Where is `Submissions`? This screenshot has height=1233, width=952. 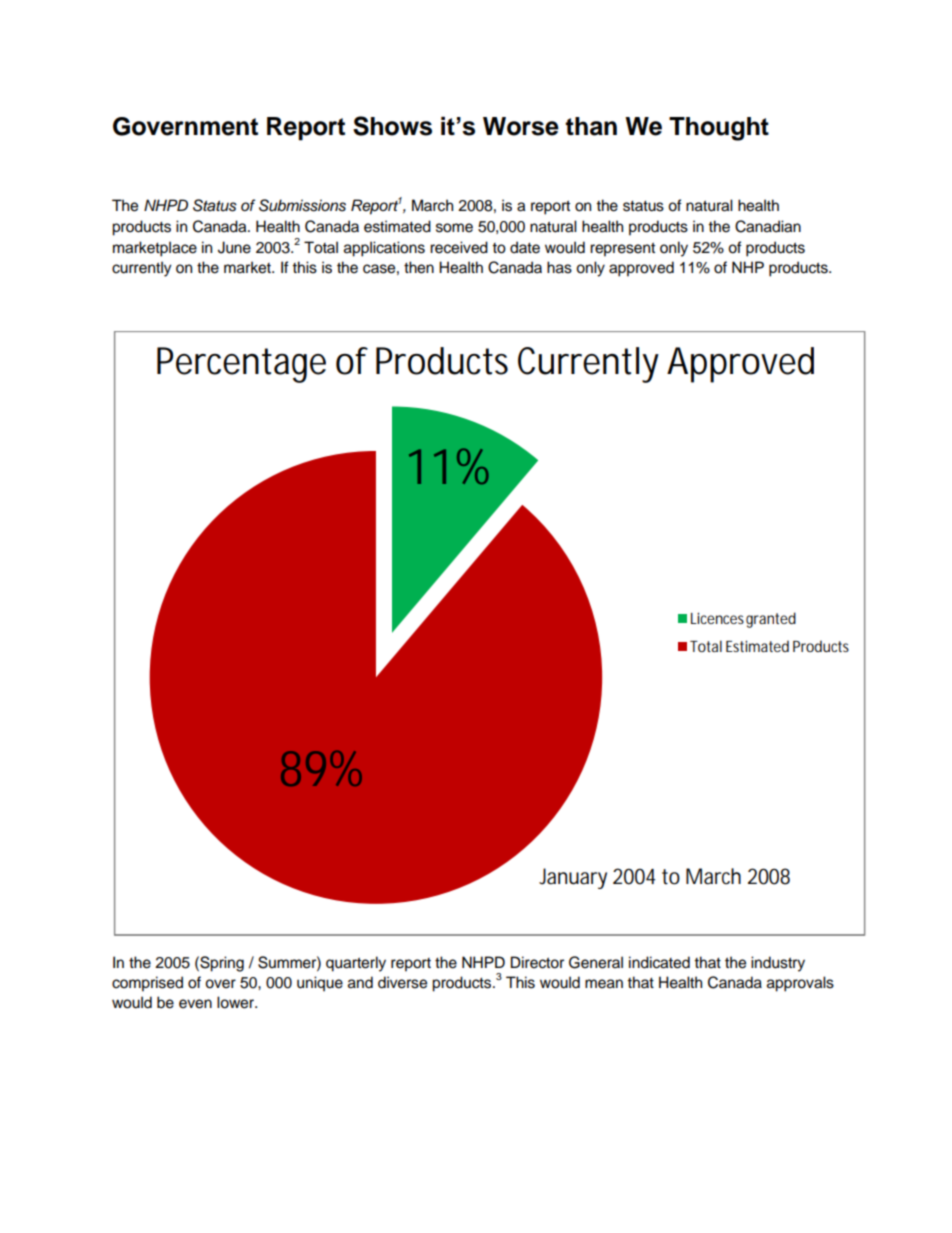
Submissions is located at coordinates (302, 205).
